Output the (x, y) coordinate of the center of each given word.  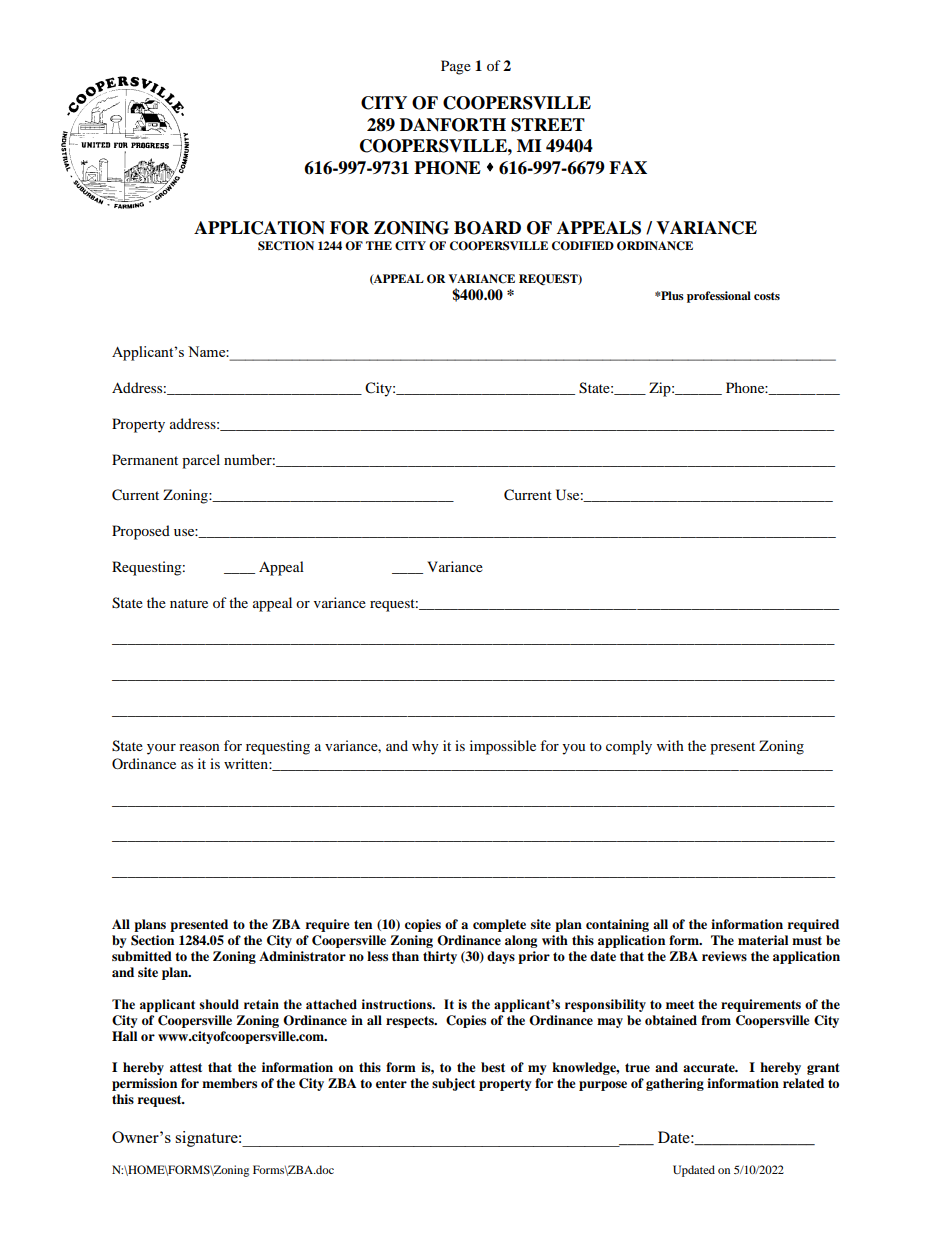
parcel (201, 461)
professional (719, 297)
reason (199, 747)
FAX (628, 167)
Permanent (145, 459)
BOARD (487, 228)
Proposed (141, 532)
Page (456, 67)
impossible (503, 747)
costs (767, 296)
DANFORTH (453, 125)
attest (186, 1067)
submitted (142, 956)
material (763, 940)
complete (499, 925)
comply (629, 747)
